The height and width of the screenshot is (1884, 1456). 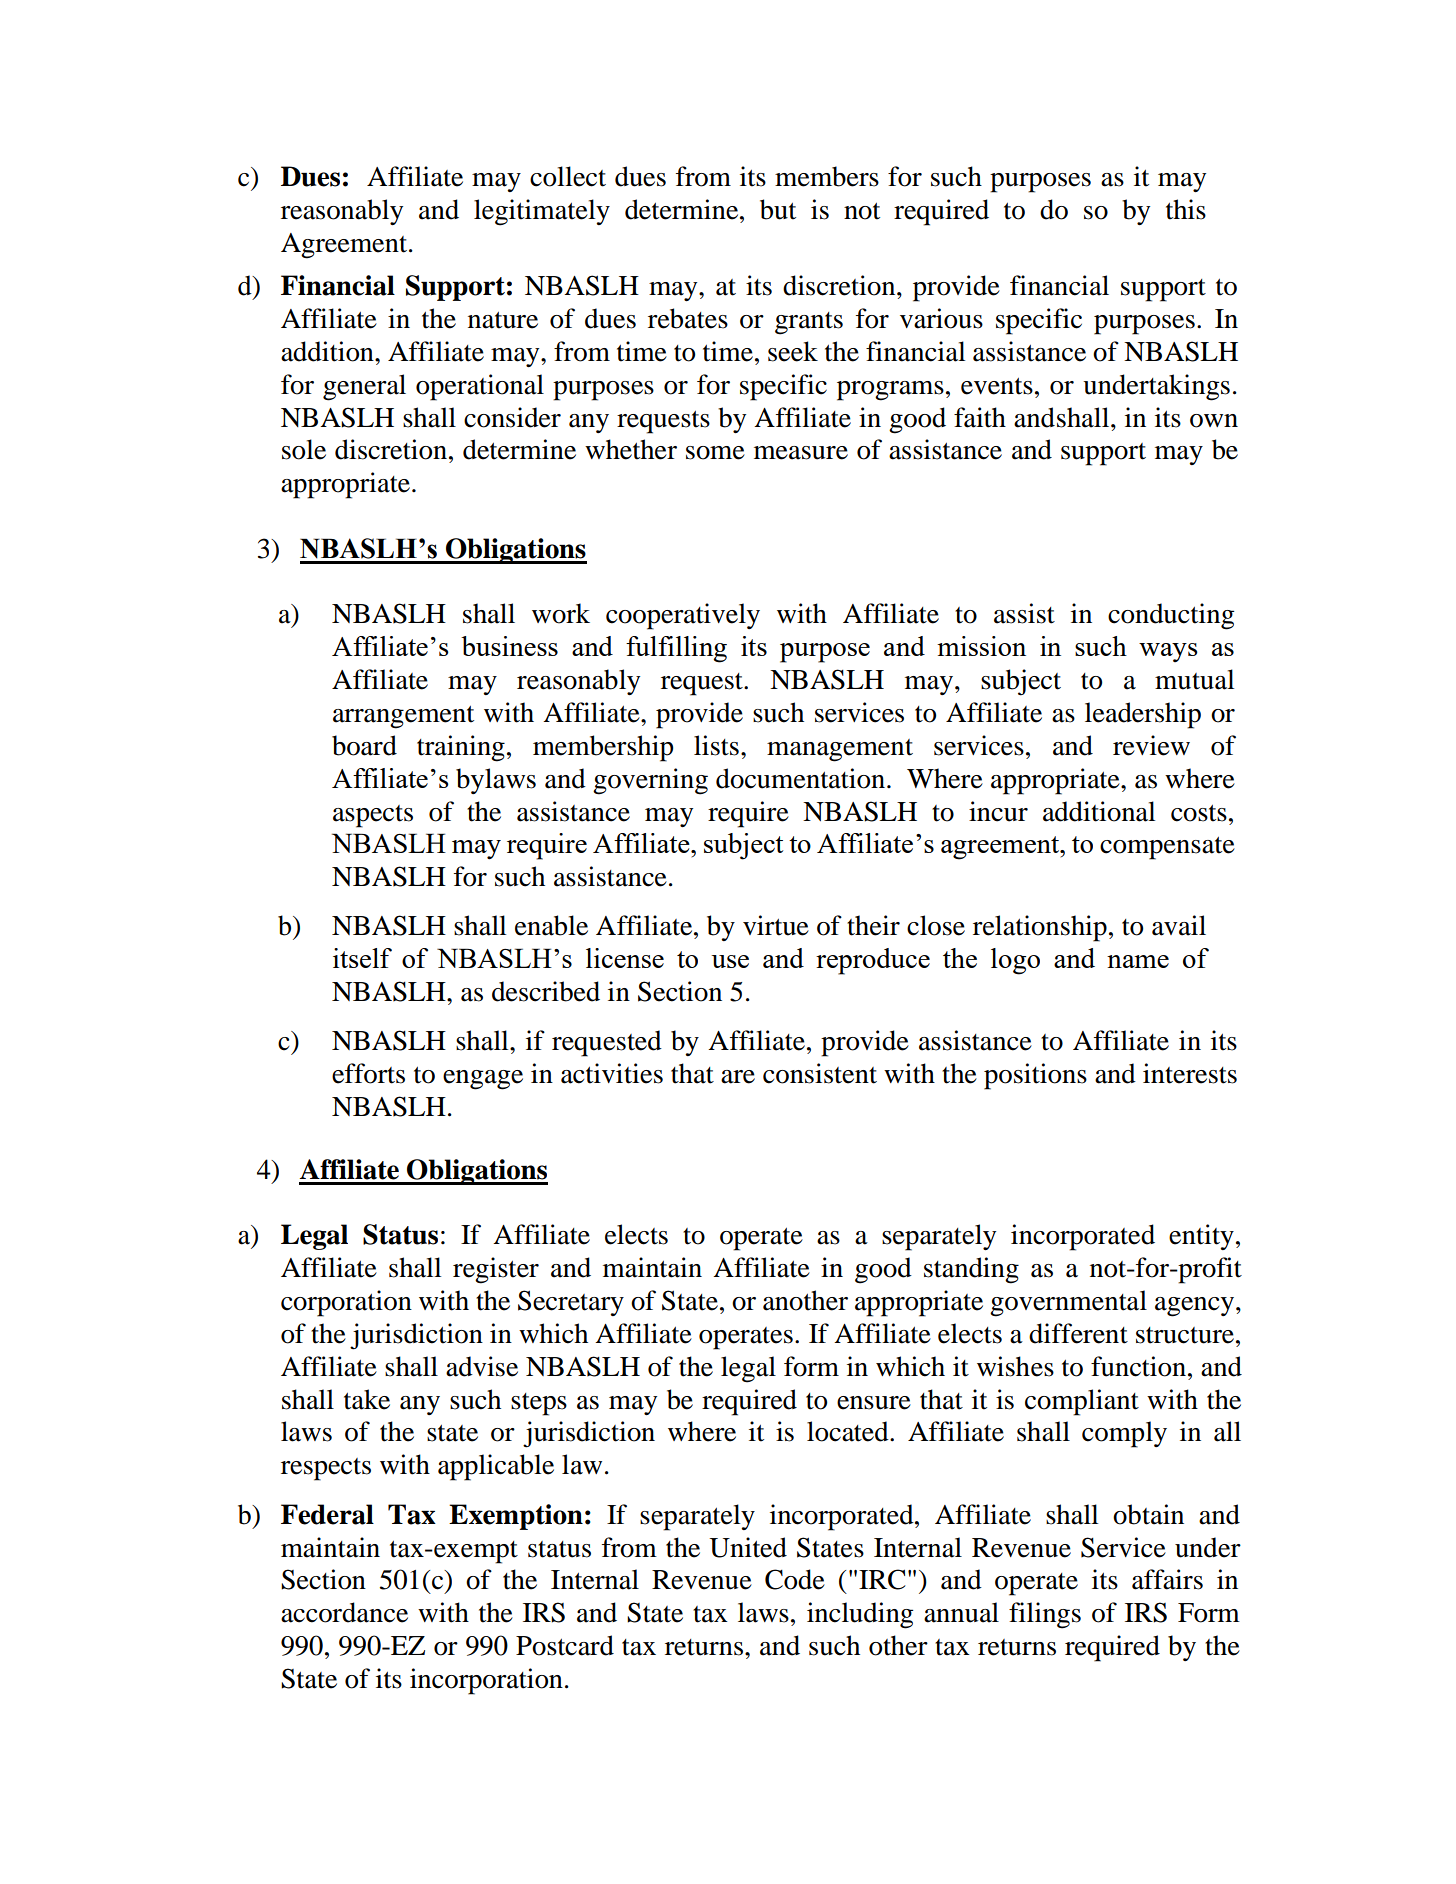 What do you see at coordinates (362, 958) in the screenshot?
I see `itself` at bounding box center [362, 958].
